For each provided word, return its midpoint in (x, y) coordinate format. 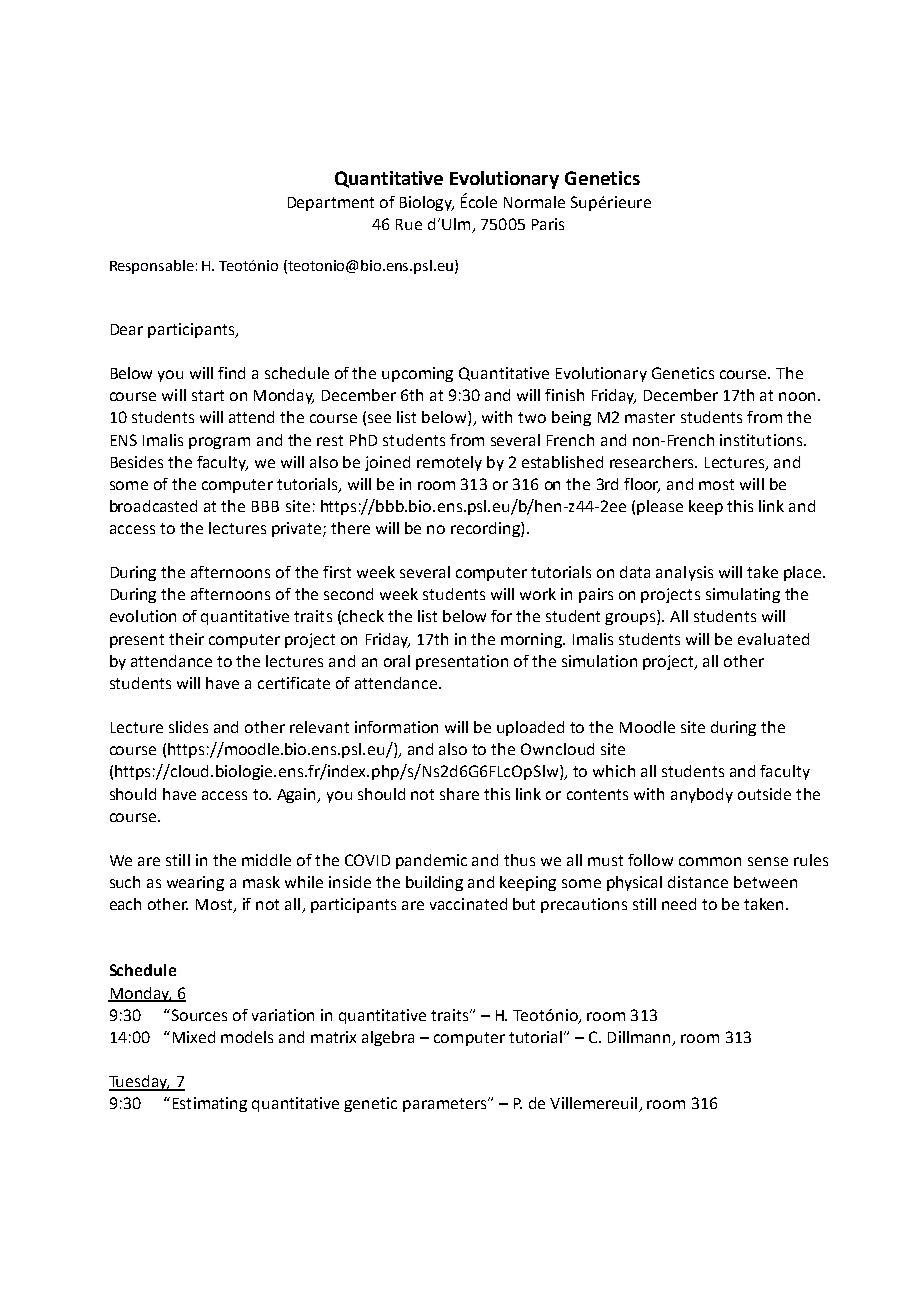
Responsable (152, 267)
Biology (427, 203)
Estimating (210, 1104)
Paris (548, 224)
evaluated (773, 639)
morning (532, 640)
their (186, 639)
